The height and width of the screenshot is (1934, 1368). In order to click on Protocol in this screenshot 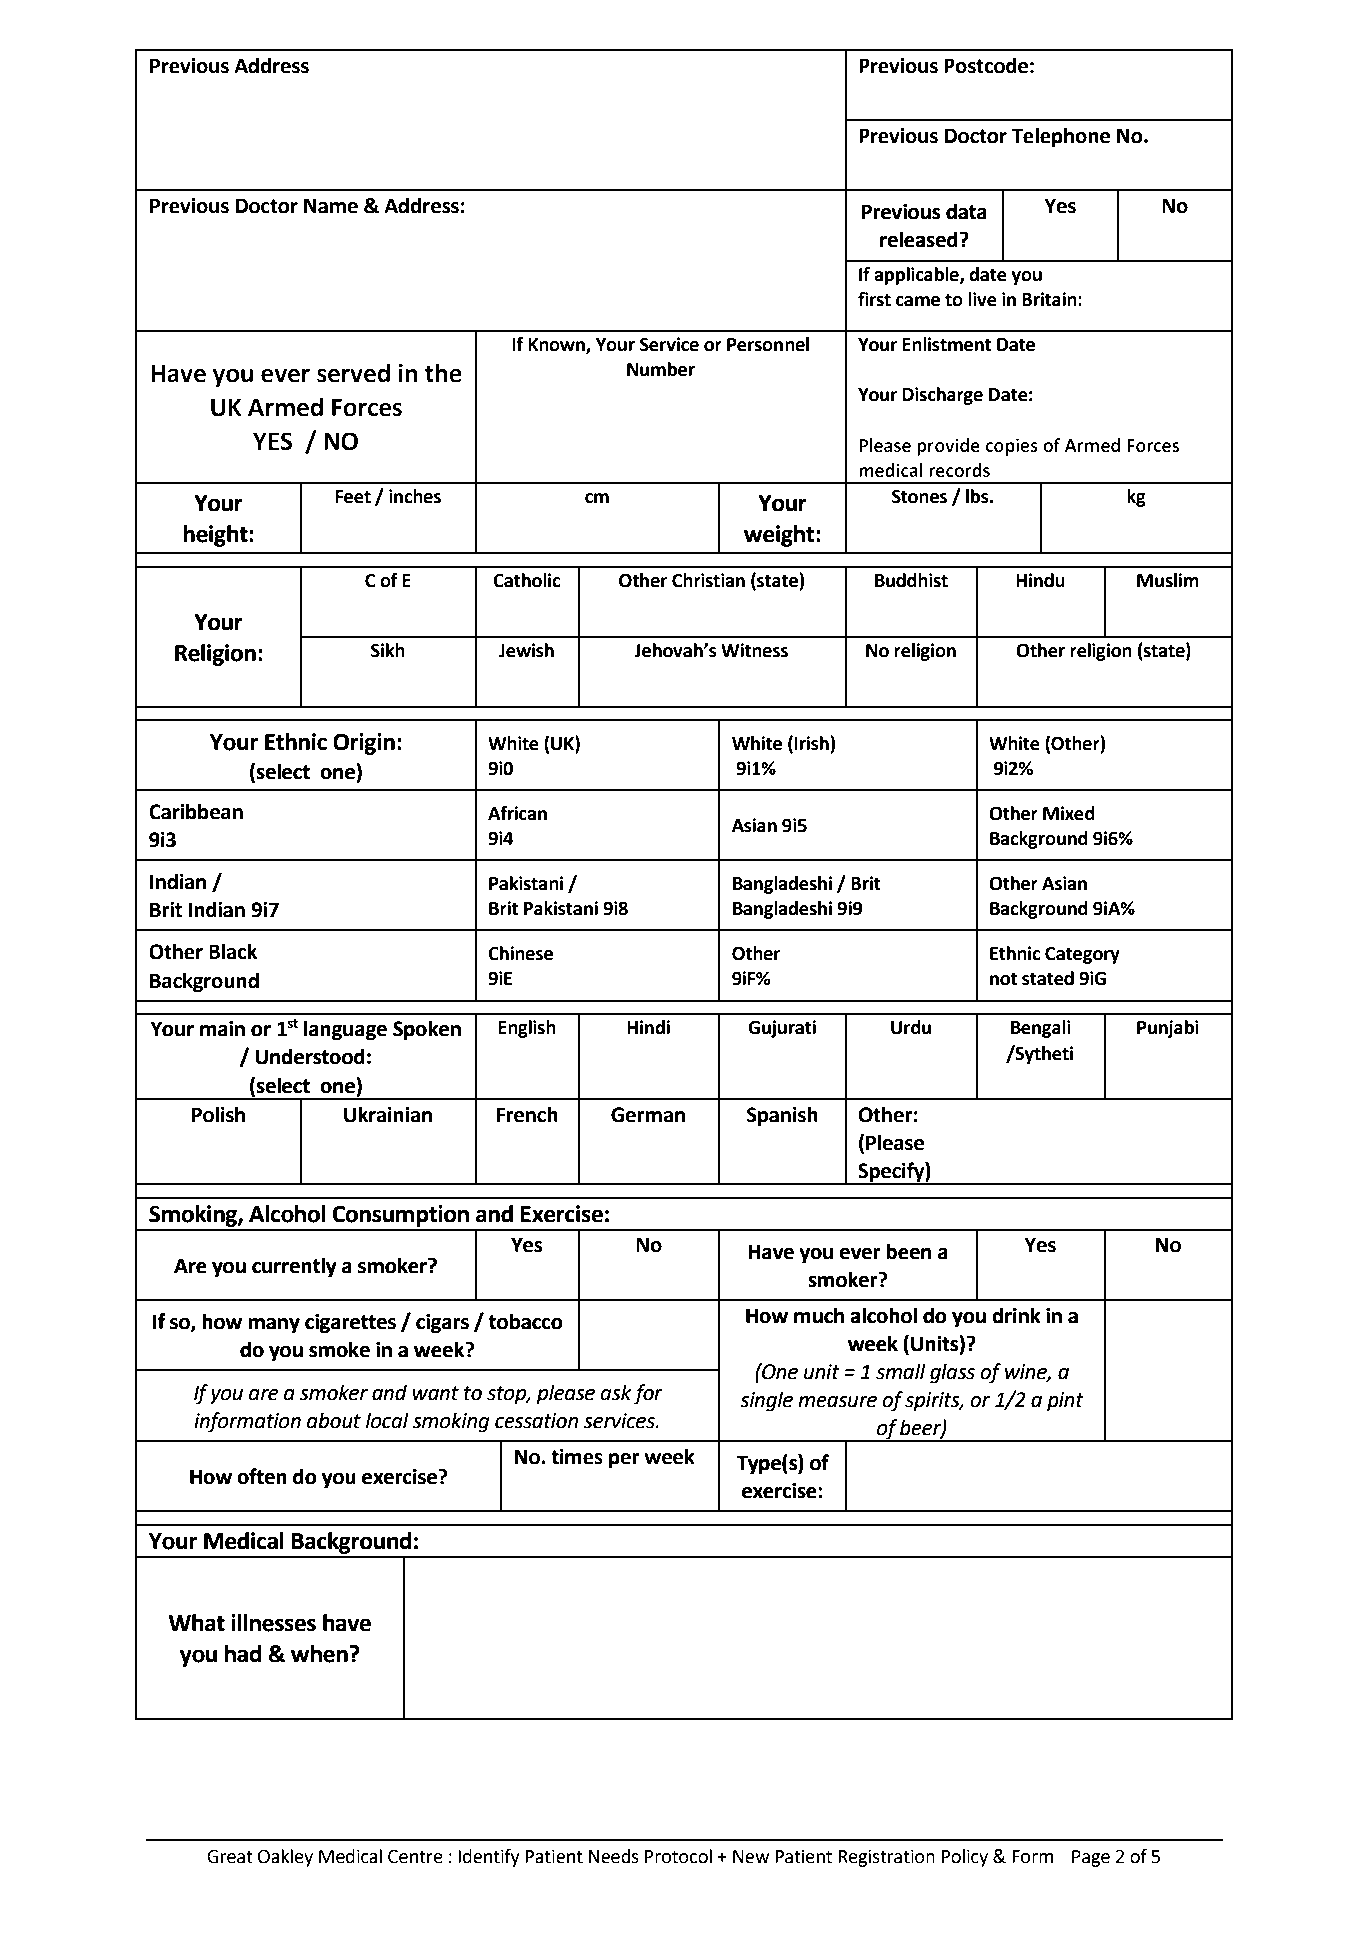, I will do `click(678, 1856)`.
